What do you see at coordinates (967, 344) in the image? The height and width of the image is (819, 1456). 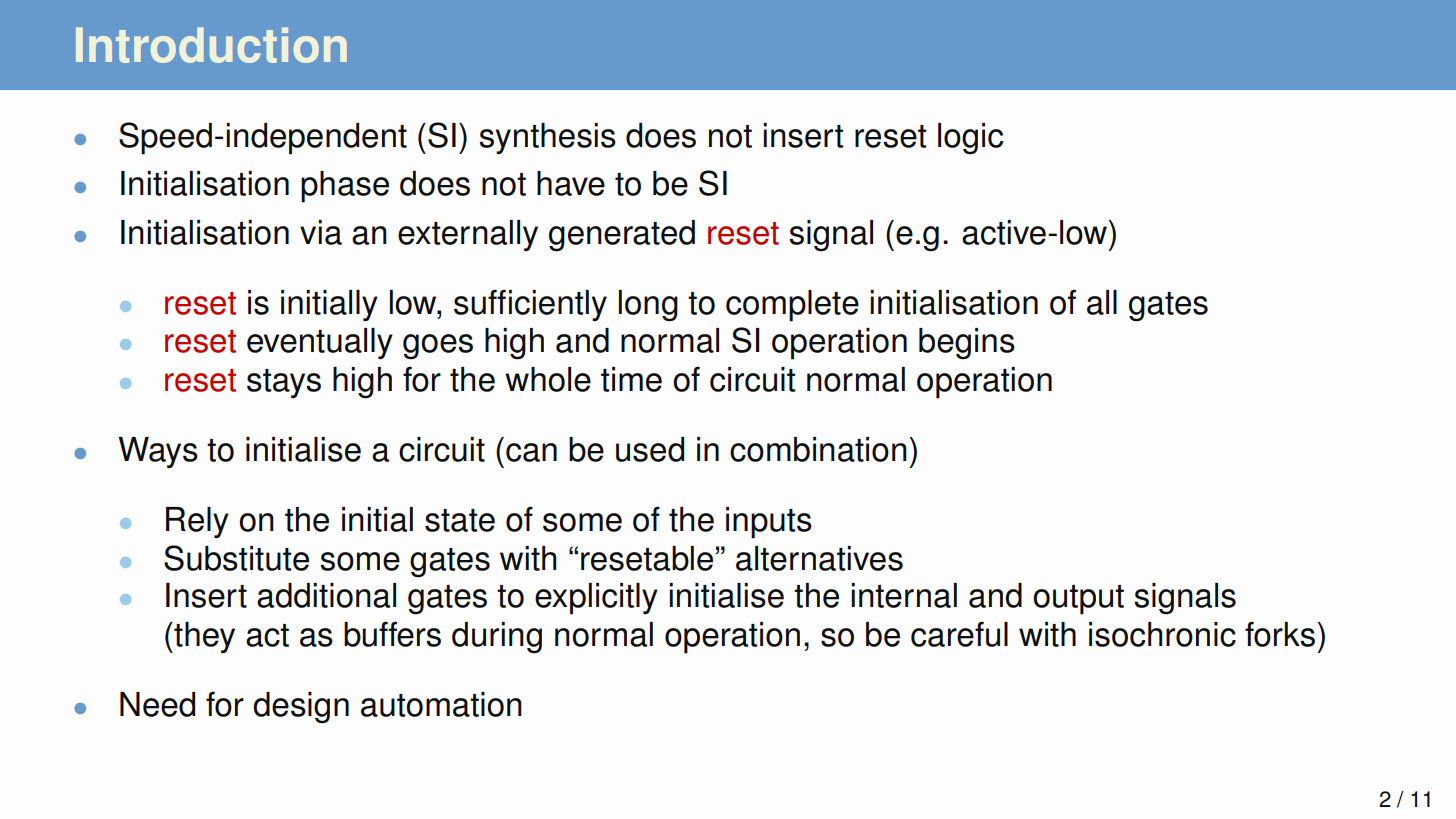 I see `begins` at bounding box center [967, 344].
